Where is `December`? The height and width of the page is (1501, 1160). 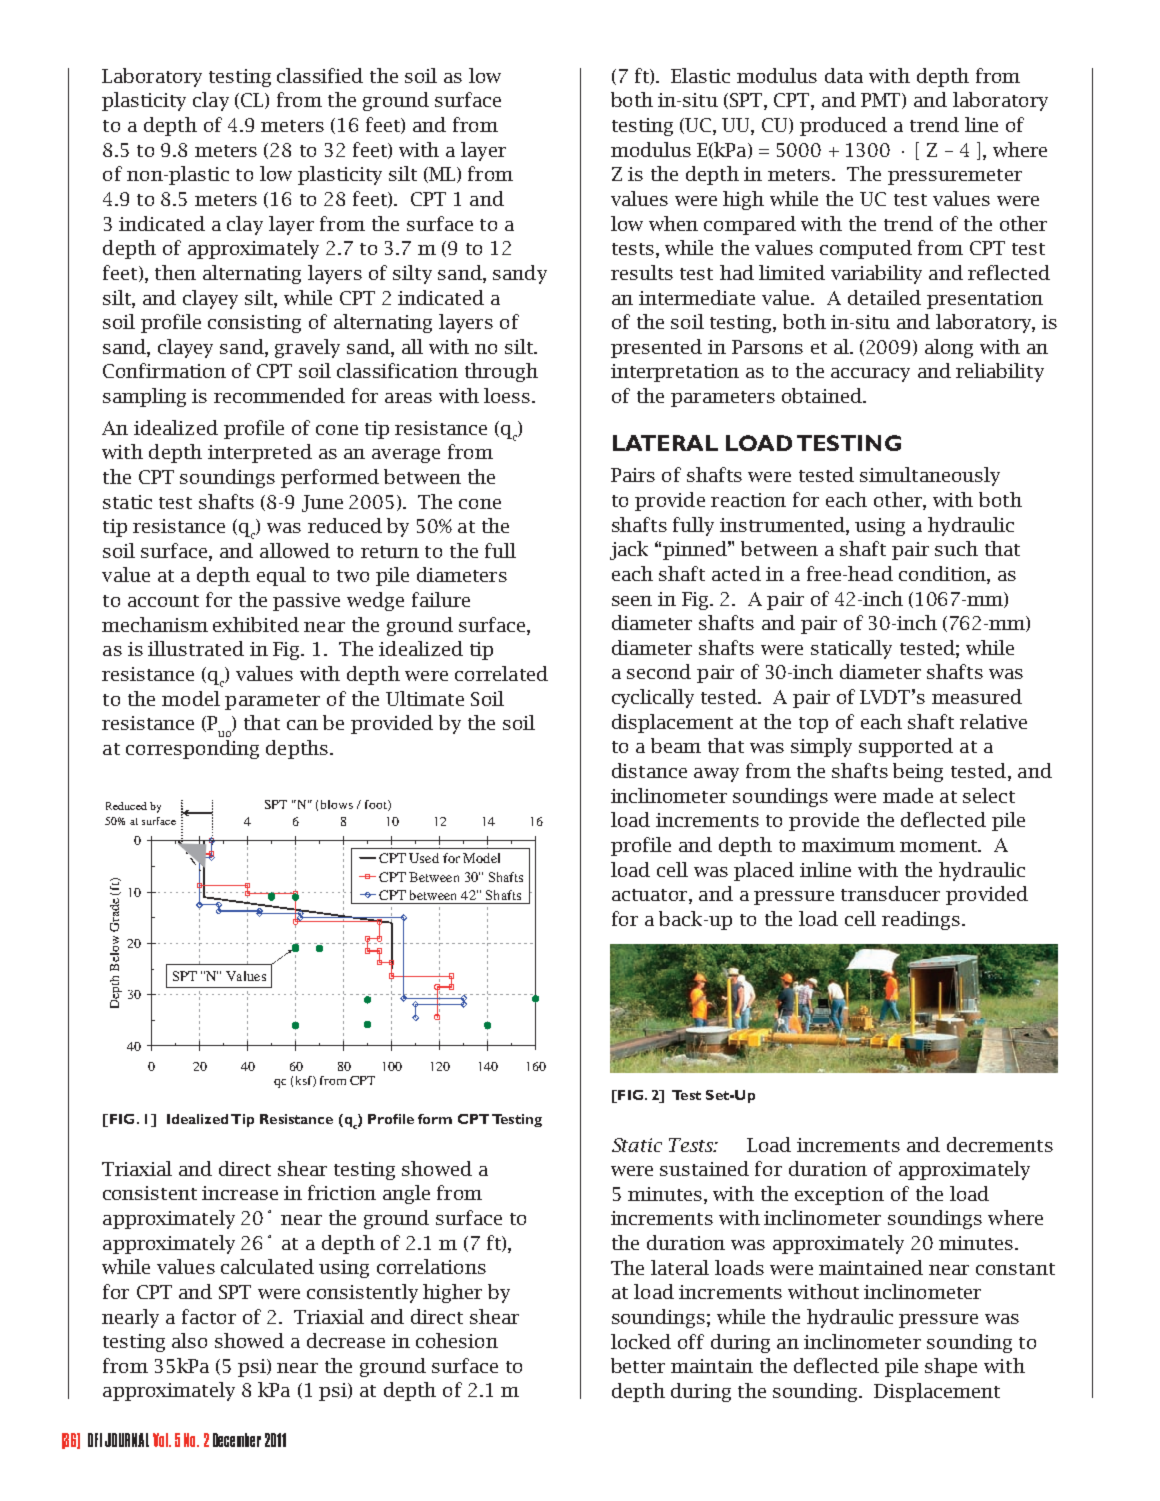
December is located at coordinates (237, 1440).
